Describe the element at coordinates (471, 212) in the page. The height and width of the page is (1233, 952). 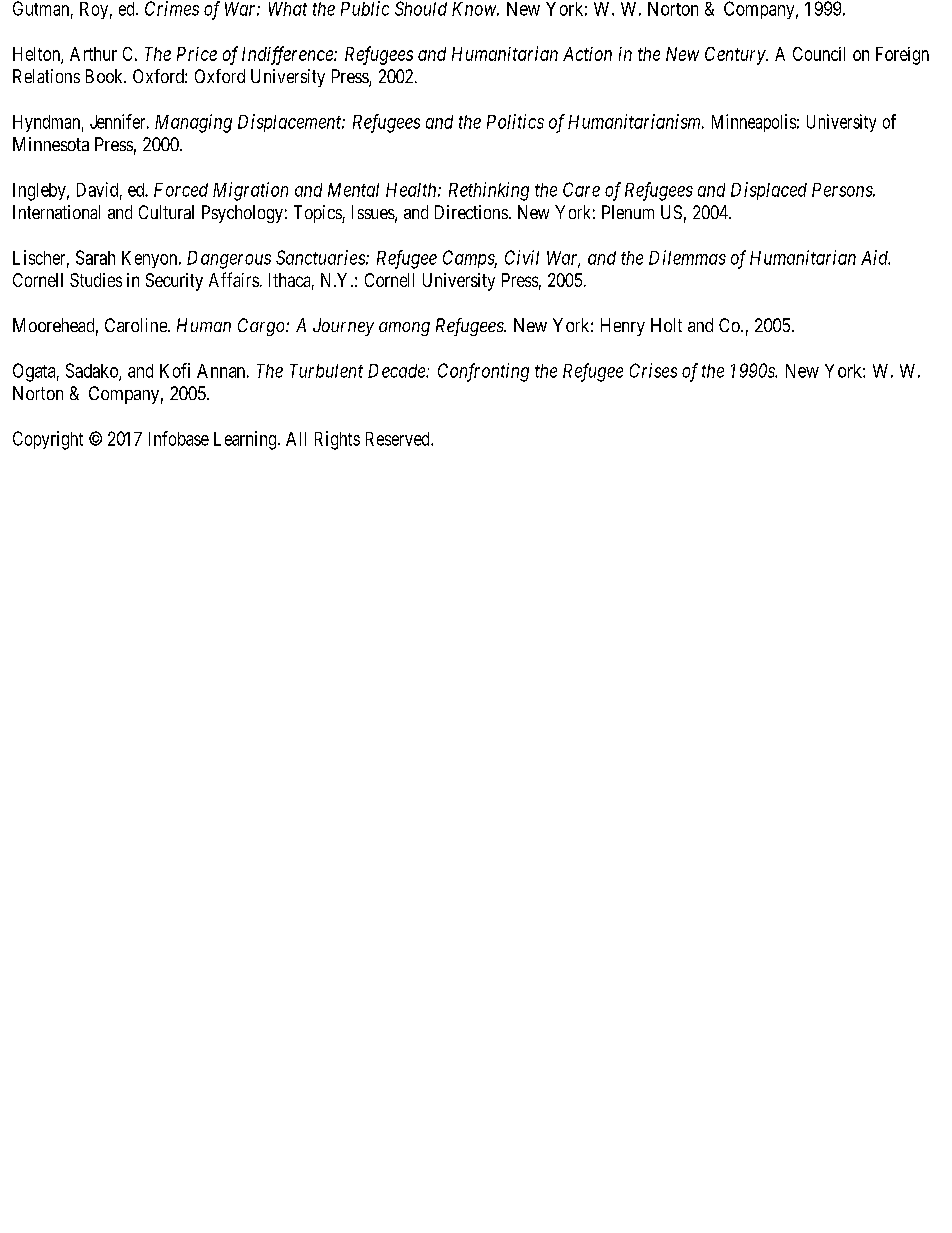
I see `Directions` at that location.
